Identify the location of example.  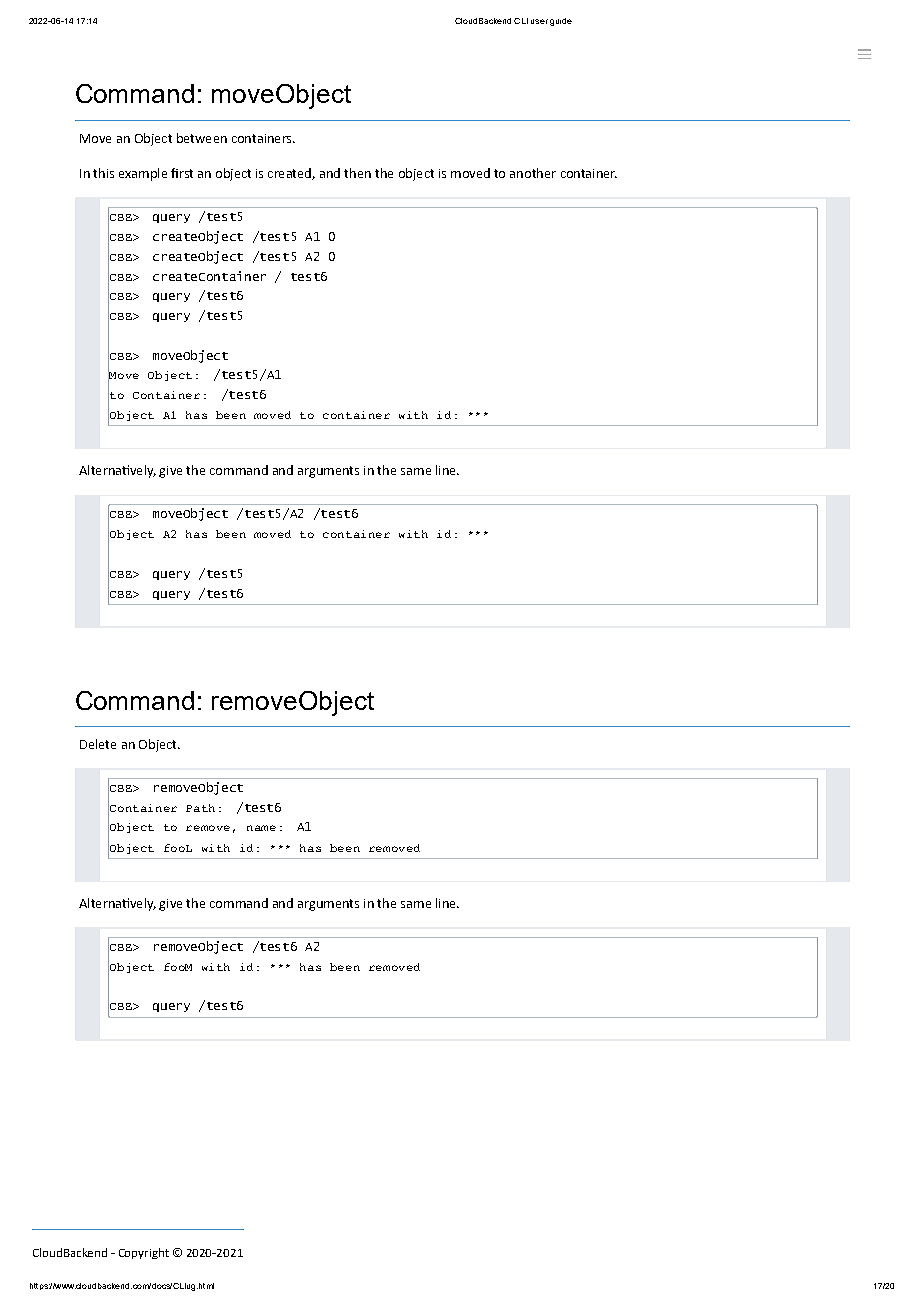
(143, 174).
